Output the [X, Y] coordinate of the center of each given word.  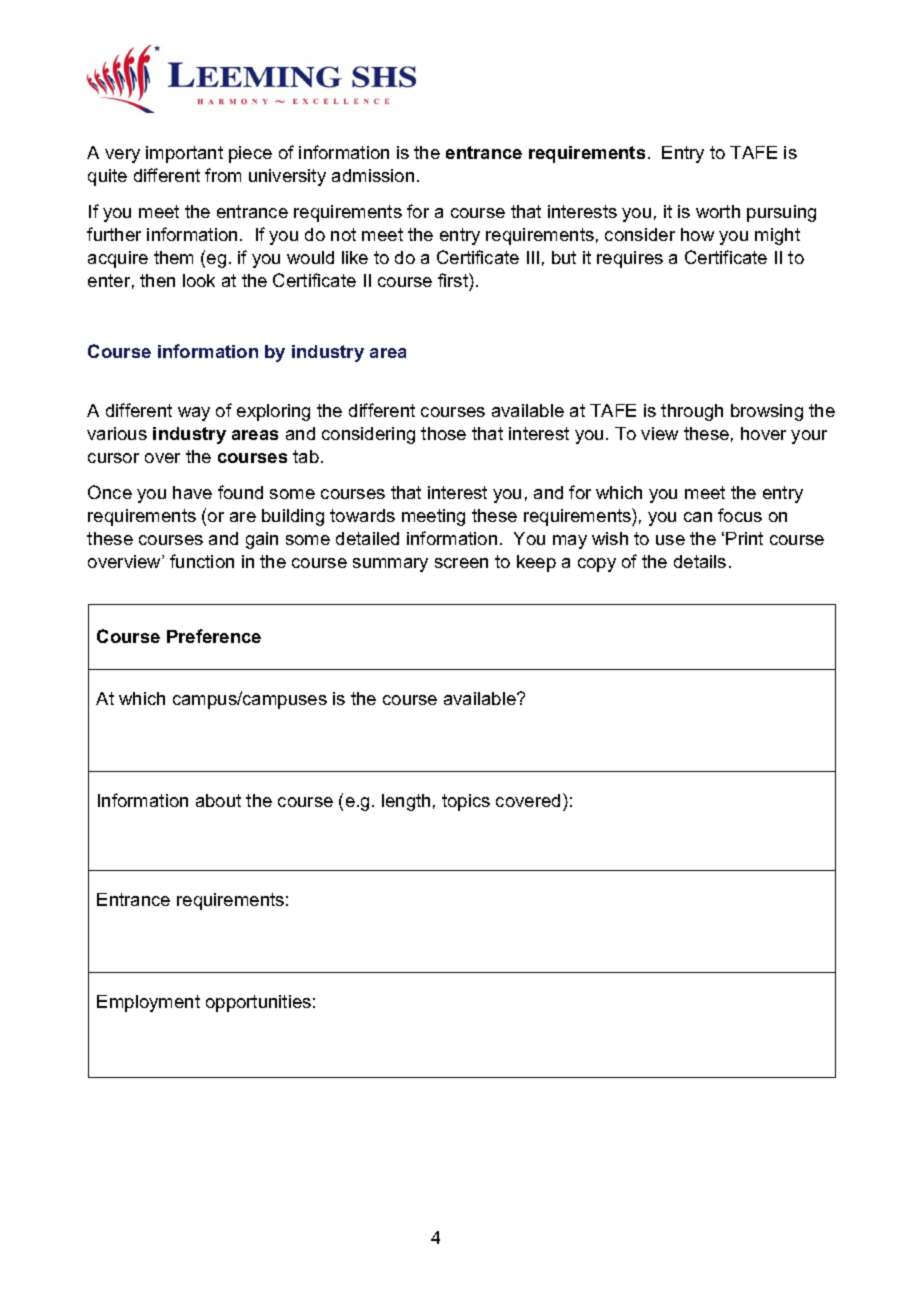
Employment [148, 1003]
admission [373, 175]
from [223, 175]
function [202, 561]
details [700, 561]
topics [466, 802]
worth [718, 211]
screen [461, 563]
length [406, 802]
